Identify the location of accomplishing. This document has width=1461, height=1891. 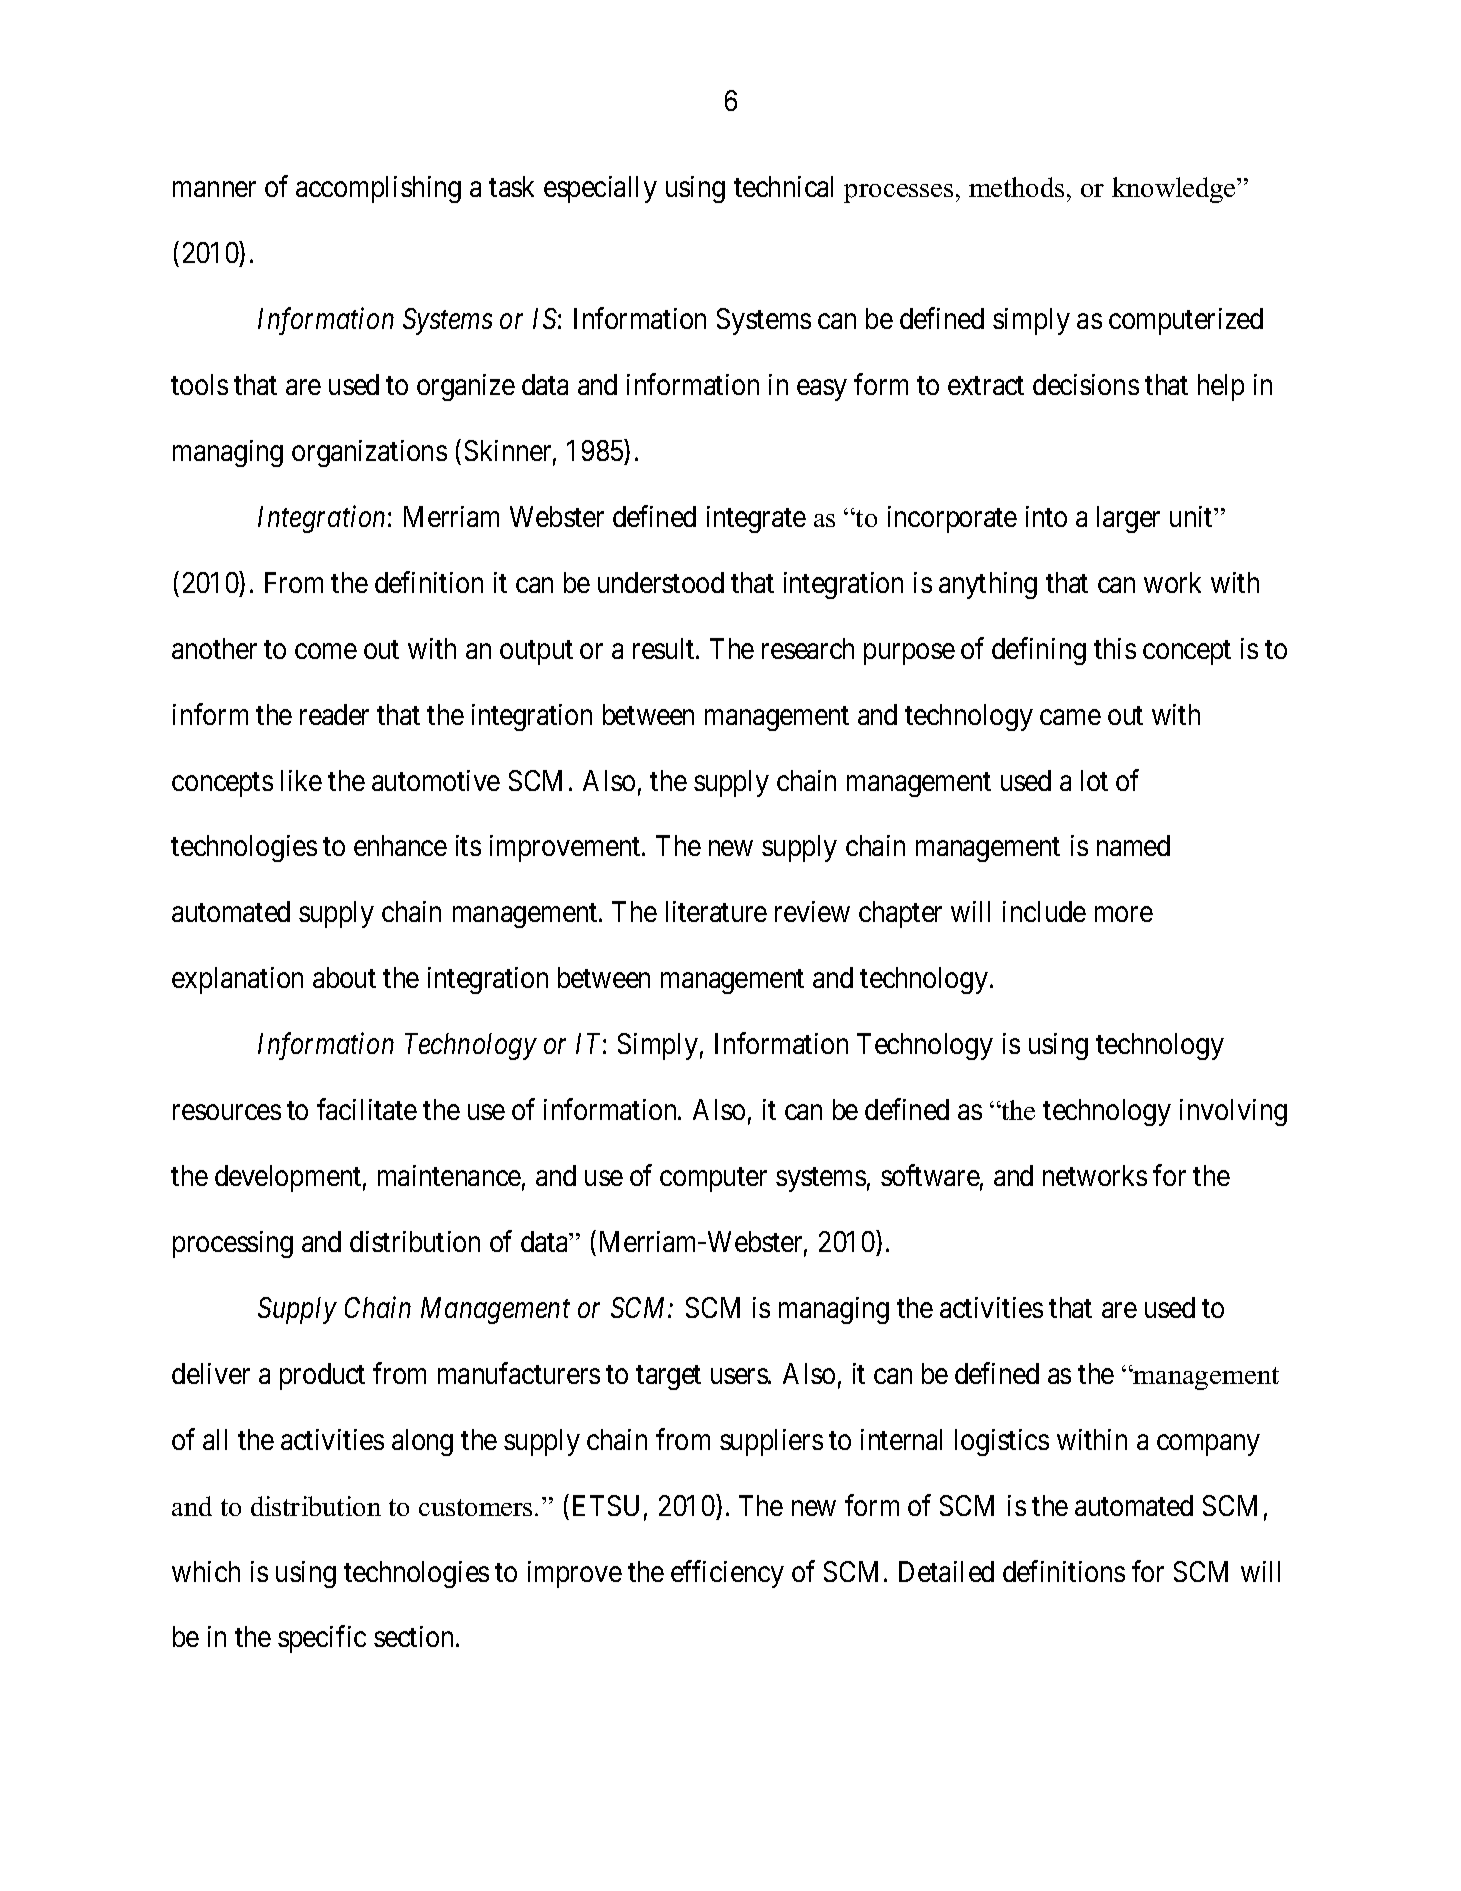
(378, 189).
